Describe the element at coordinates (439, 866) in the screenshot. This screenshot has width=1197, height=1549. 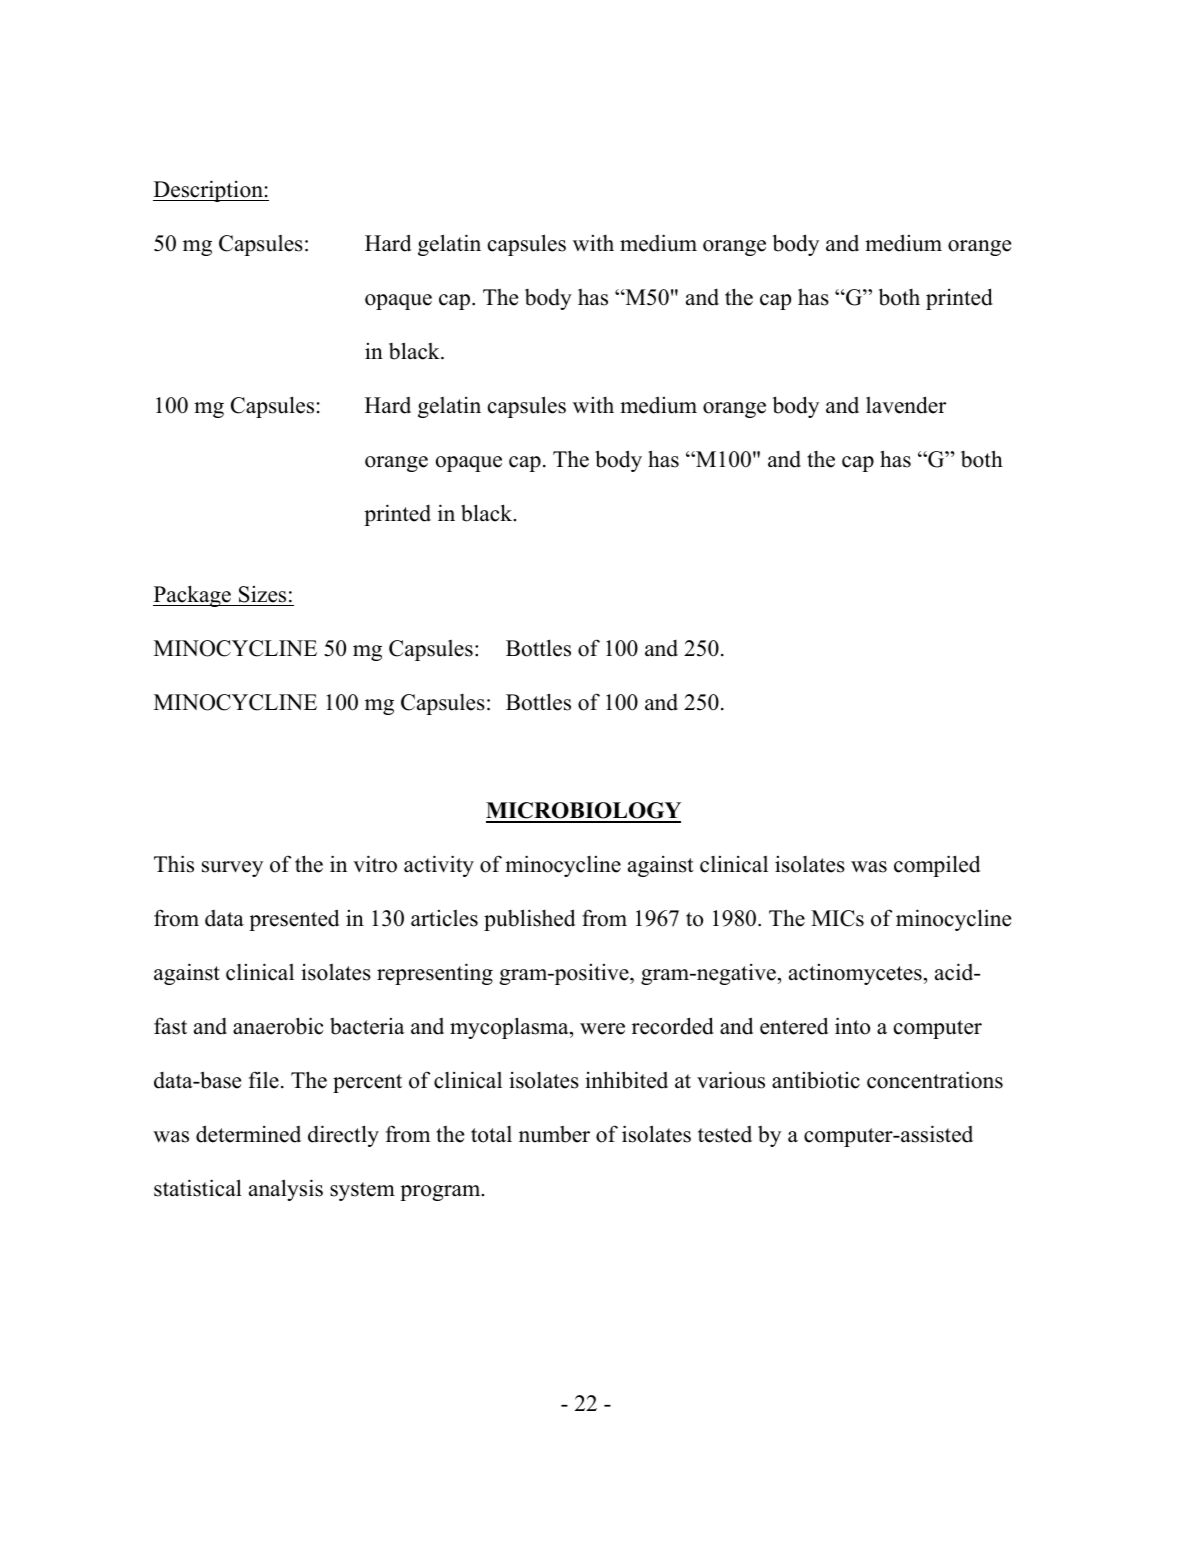
I see `activity` at that location.
